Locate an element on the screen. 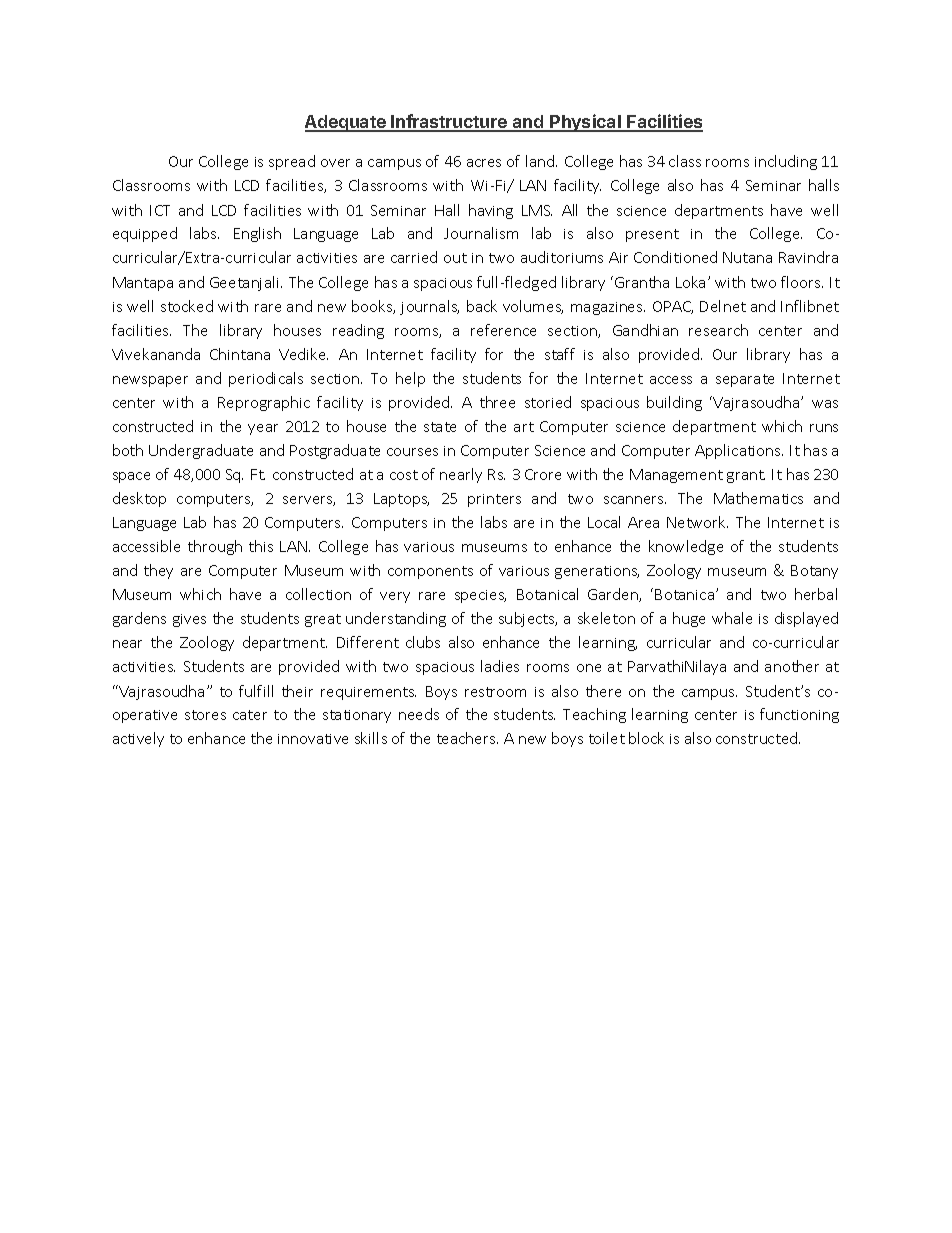 Image resolution: width=952 pixels, height=1233 pixels. research is located at coordinates (718, 330).
